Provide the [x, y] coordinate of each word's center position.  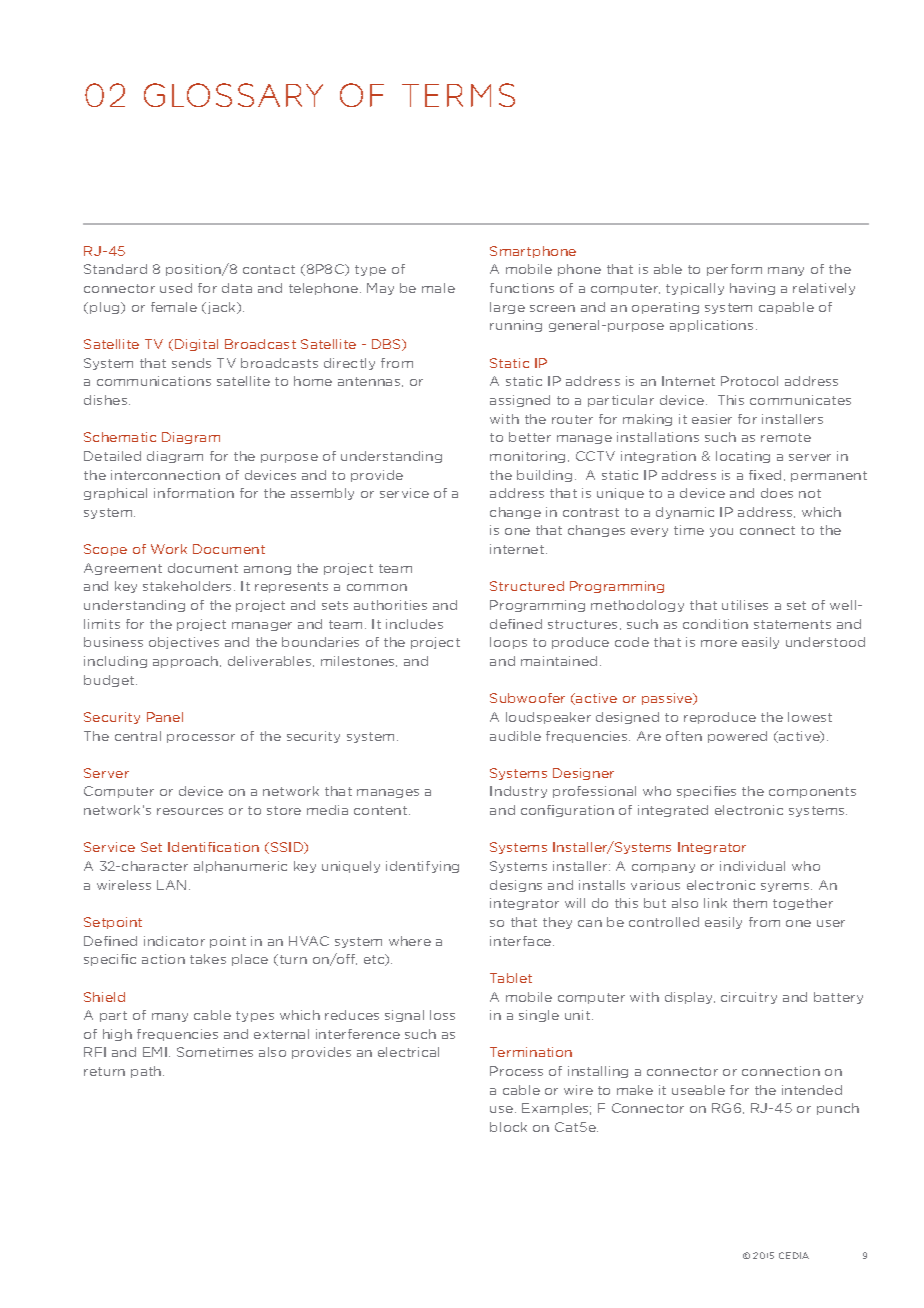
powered [737, 737]
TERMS [458, 95]
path [147, 1072]
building [544, 476]
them [750, 903]
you [721, 532]
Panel [165, 717]
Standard [115, 269]
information [194, 493]
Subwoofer [527, 698]
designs [516, 886]
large [507, 308]
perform [734, 270]
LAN [171, 885]
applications [711, 326]
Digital [196, 345]
